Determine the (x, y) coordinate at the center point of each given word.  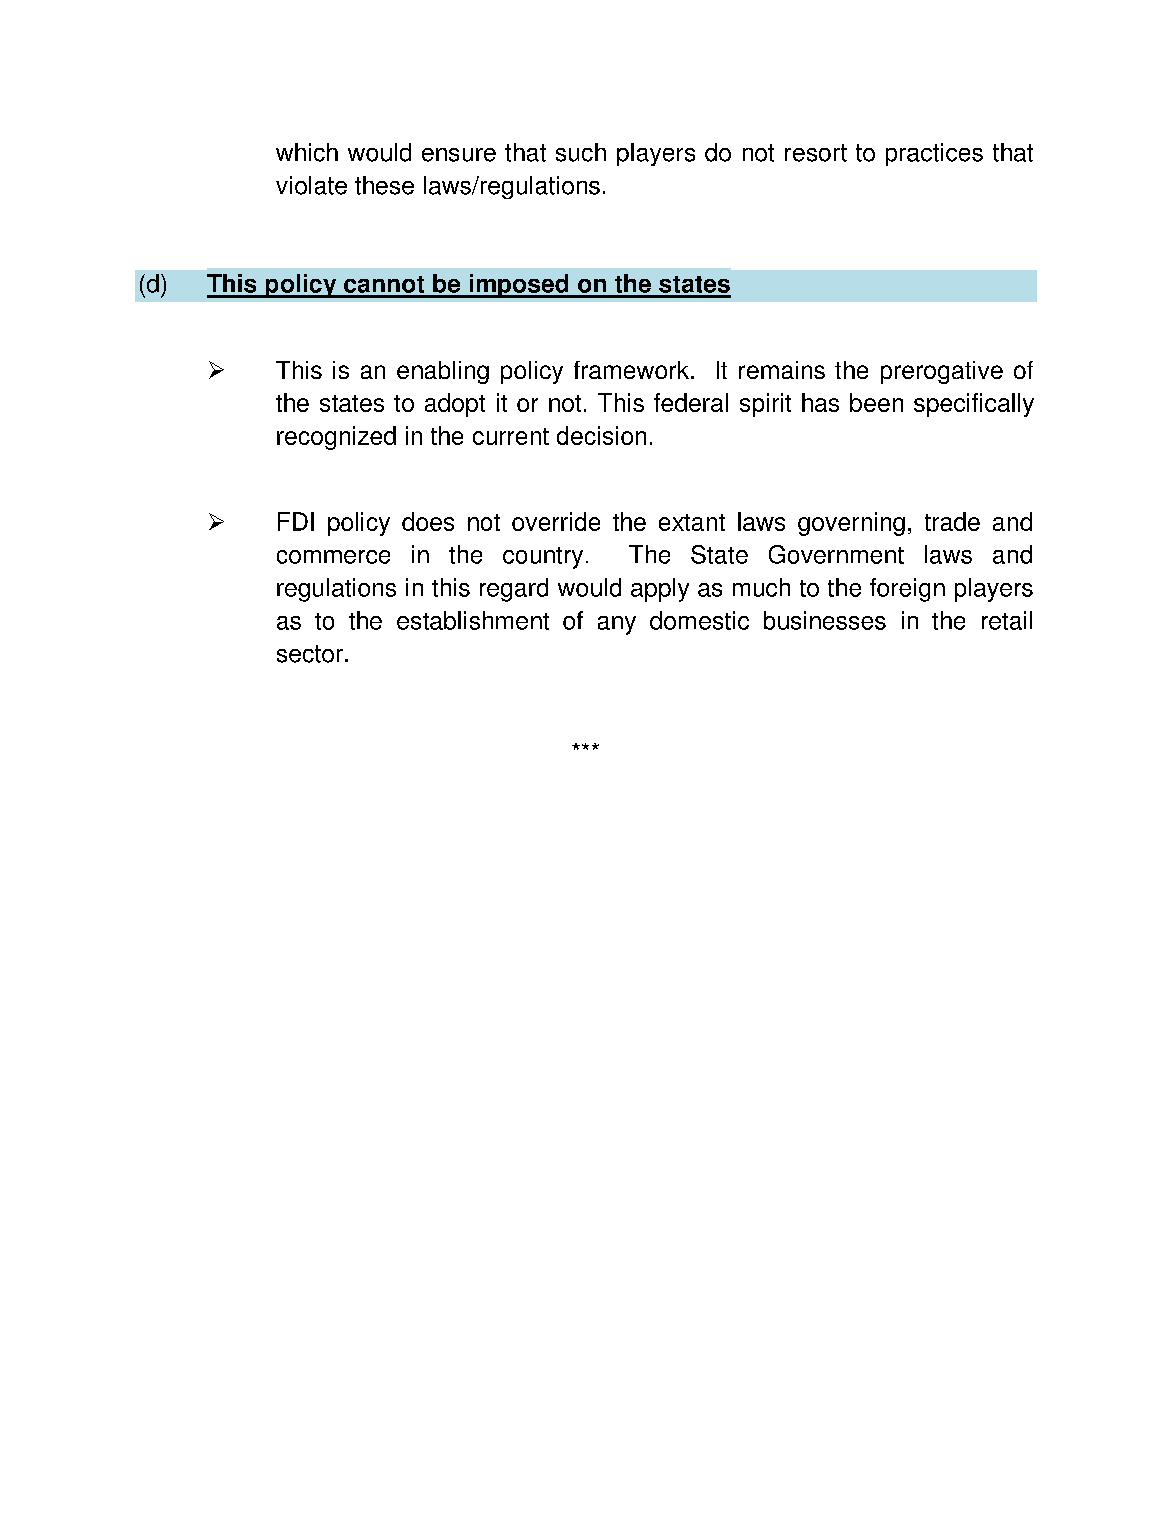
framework (631, 370)
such (581, 152)
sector (310, 654)
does (428, 521)
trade (952, 521)
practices (934, 154)
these (384, 185)
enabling (443, 372)
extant (692, 522)
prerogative (942, 372)
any (617, 625)
